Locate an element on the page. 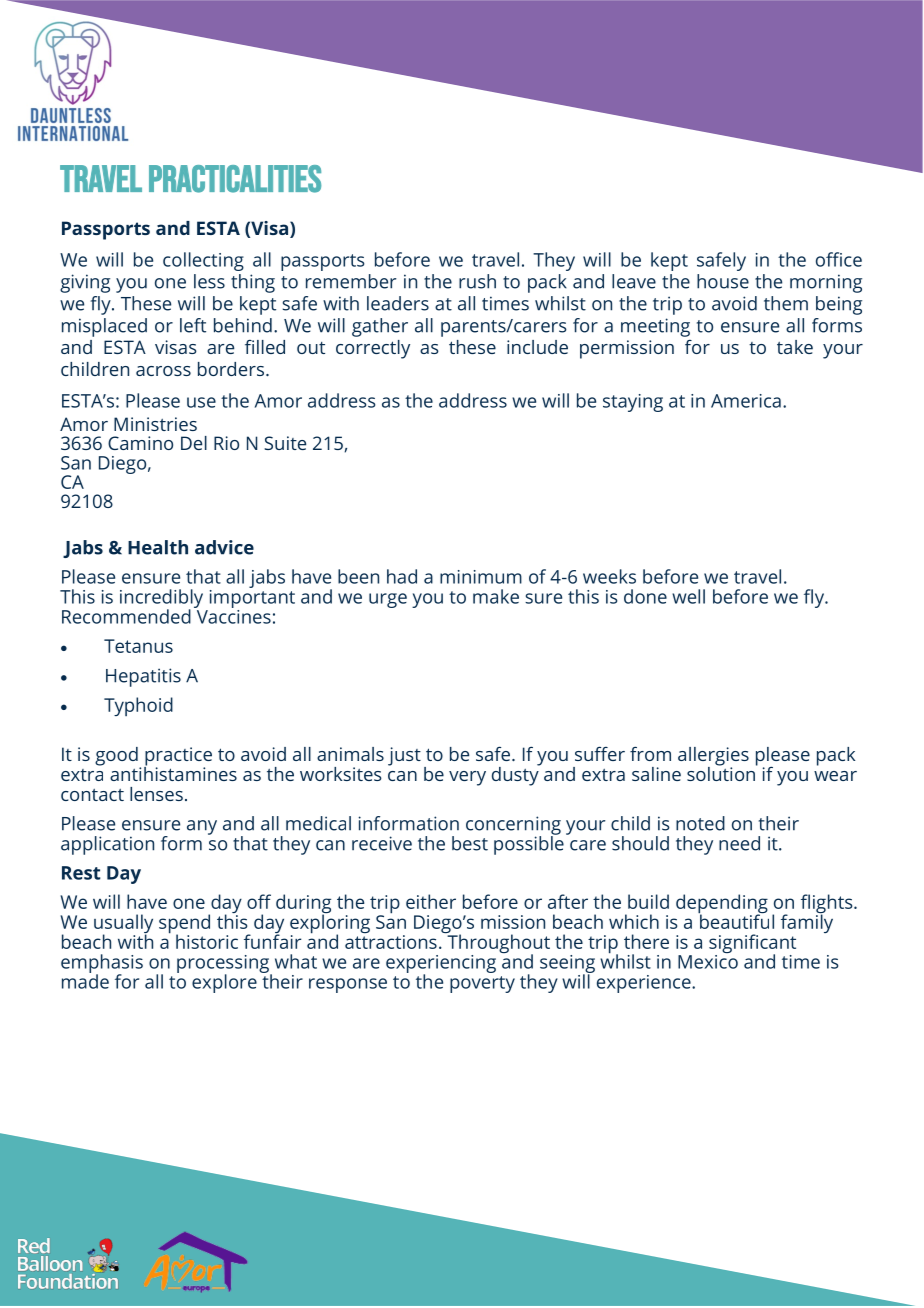 This image has height=1308, width=924. significant is located at coordinates (752, 945).
